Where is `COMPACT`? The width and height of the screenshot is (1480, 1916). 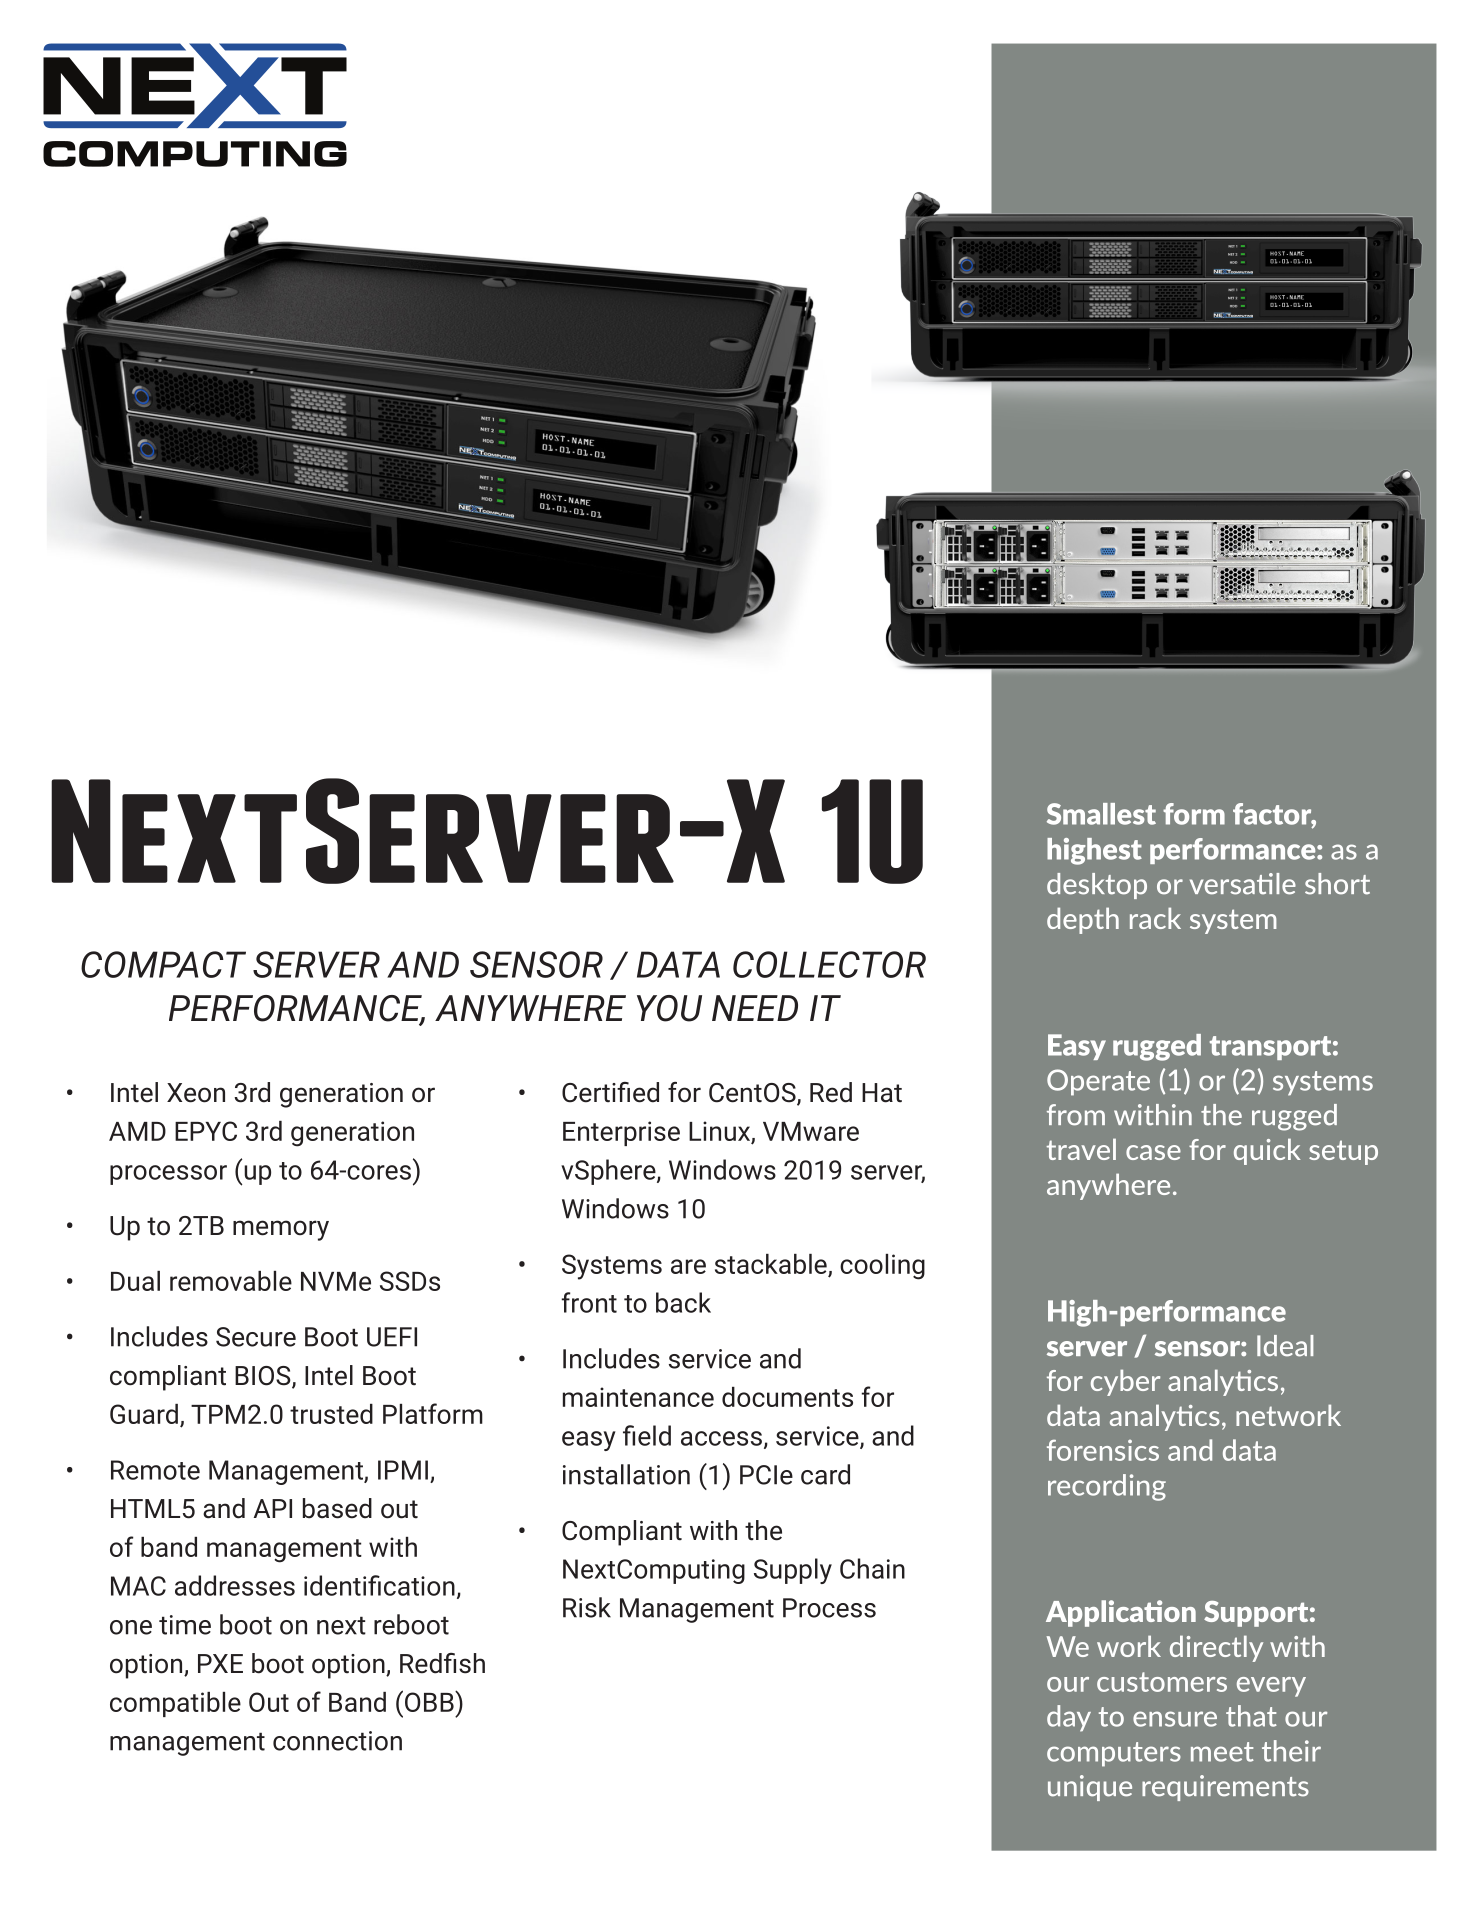
COMPACT is located at coordinates (163, 964).
